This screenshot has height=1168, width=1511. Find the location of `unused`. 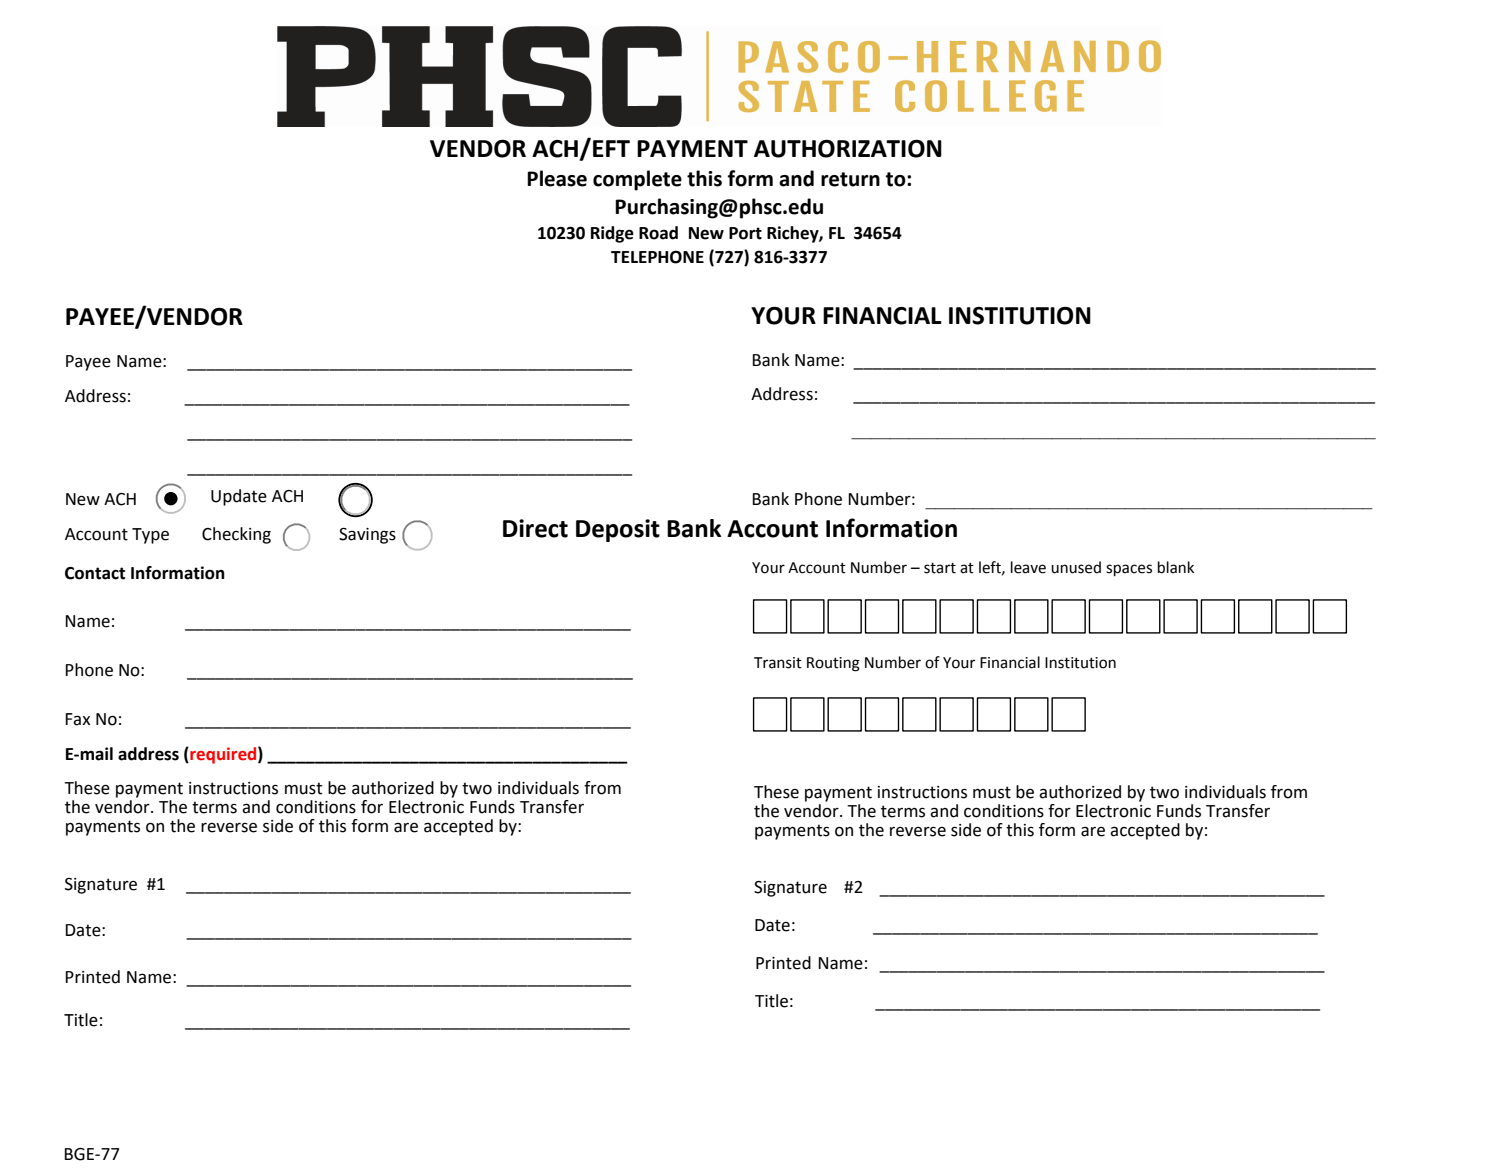

unused is located at coordinates (1076, 567).
